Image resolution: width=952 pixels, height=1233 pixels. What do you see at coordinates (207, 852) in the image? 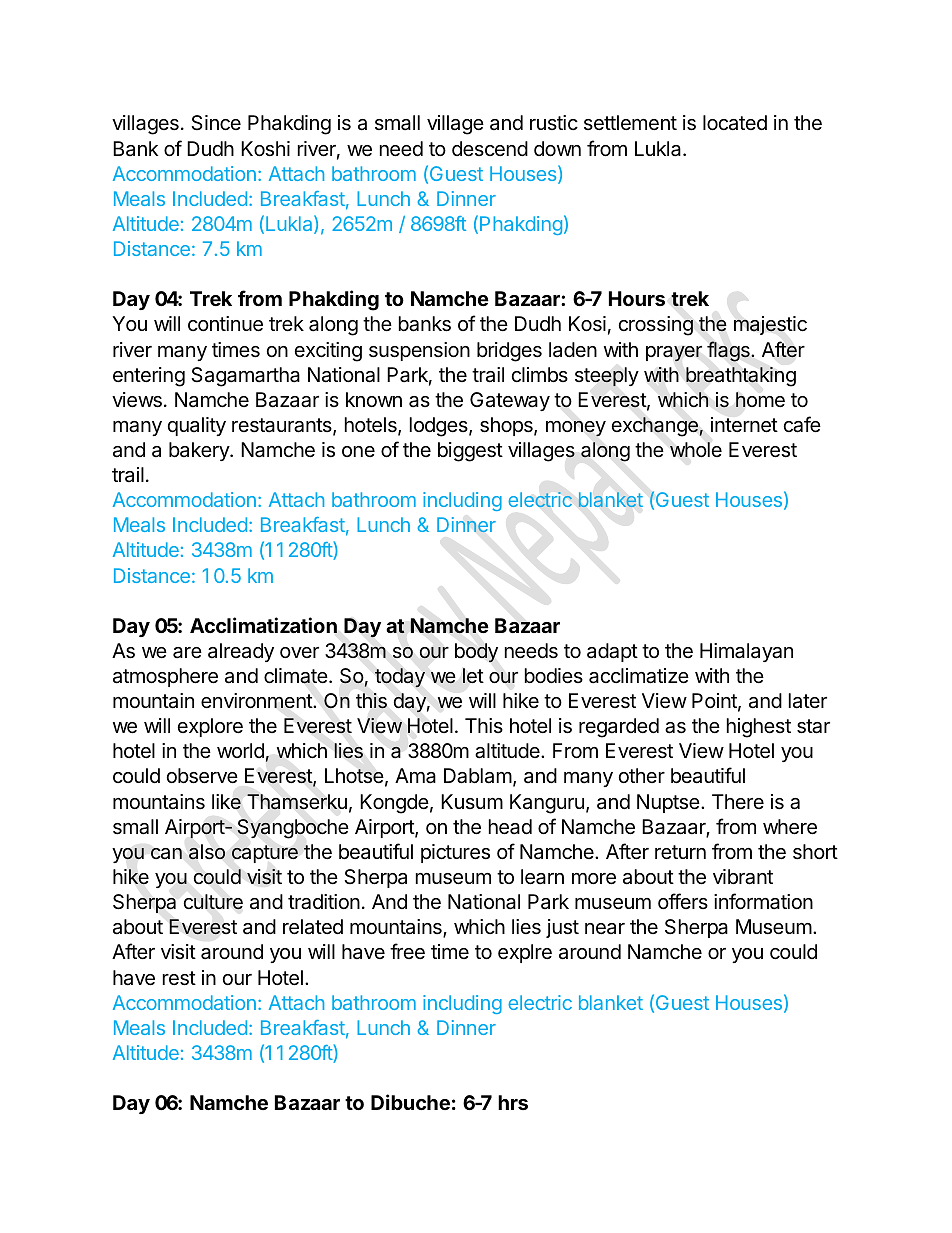
I see `also` at bounding box center [207, 852].
